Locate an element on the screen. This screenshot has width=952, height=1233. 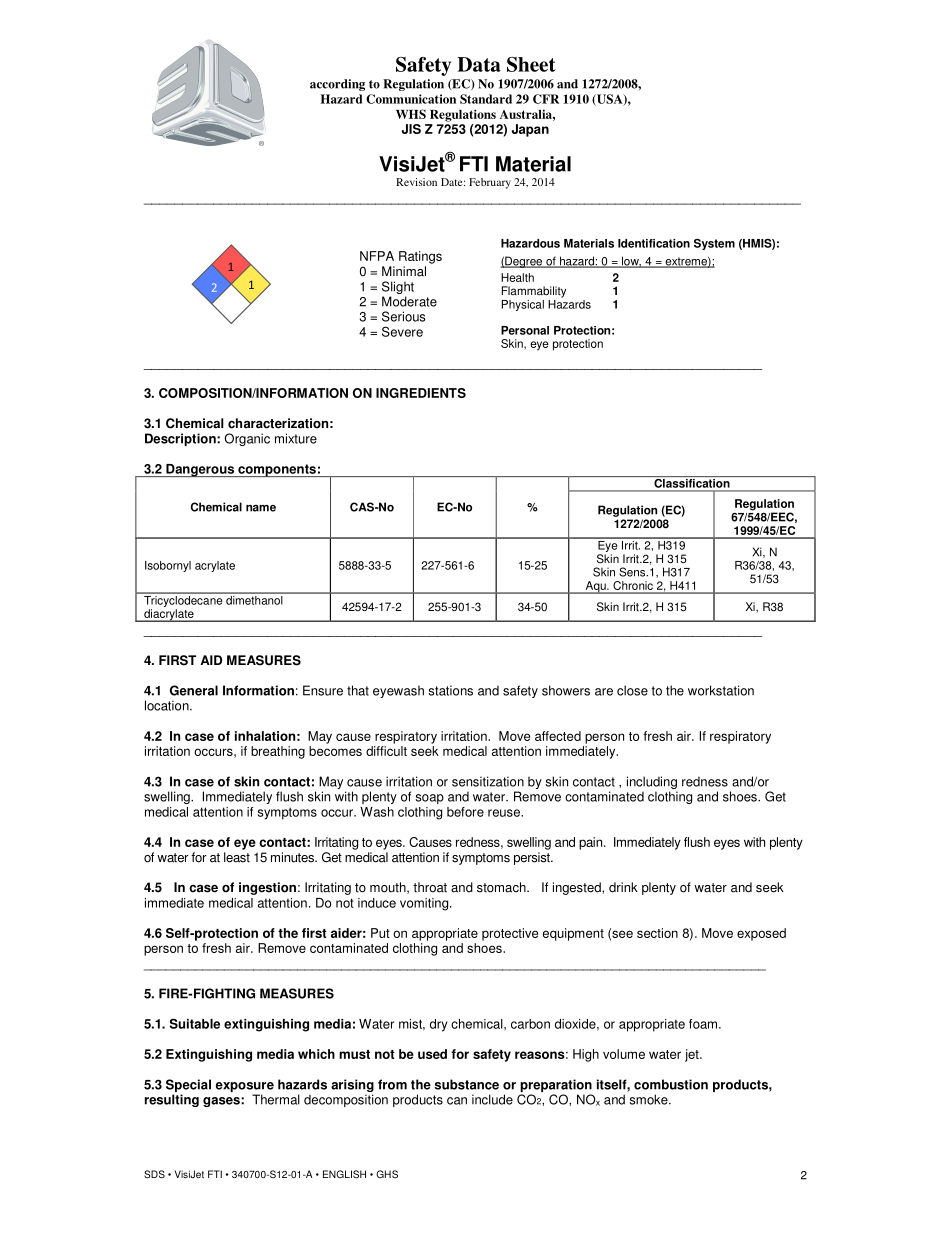
breathing is located at coordinates (278, 752).
